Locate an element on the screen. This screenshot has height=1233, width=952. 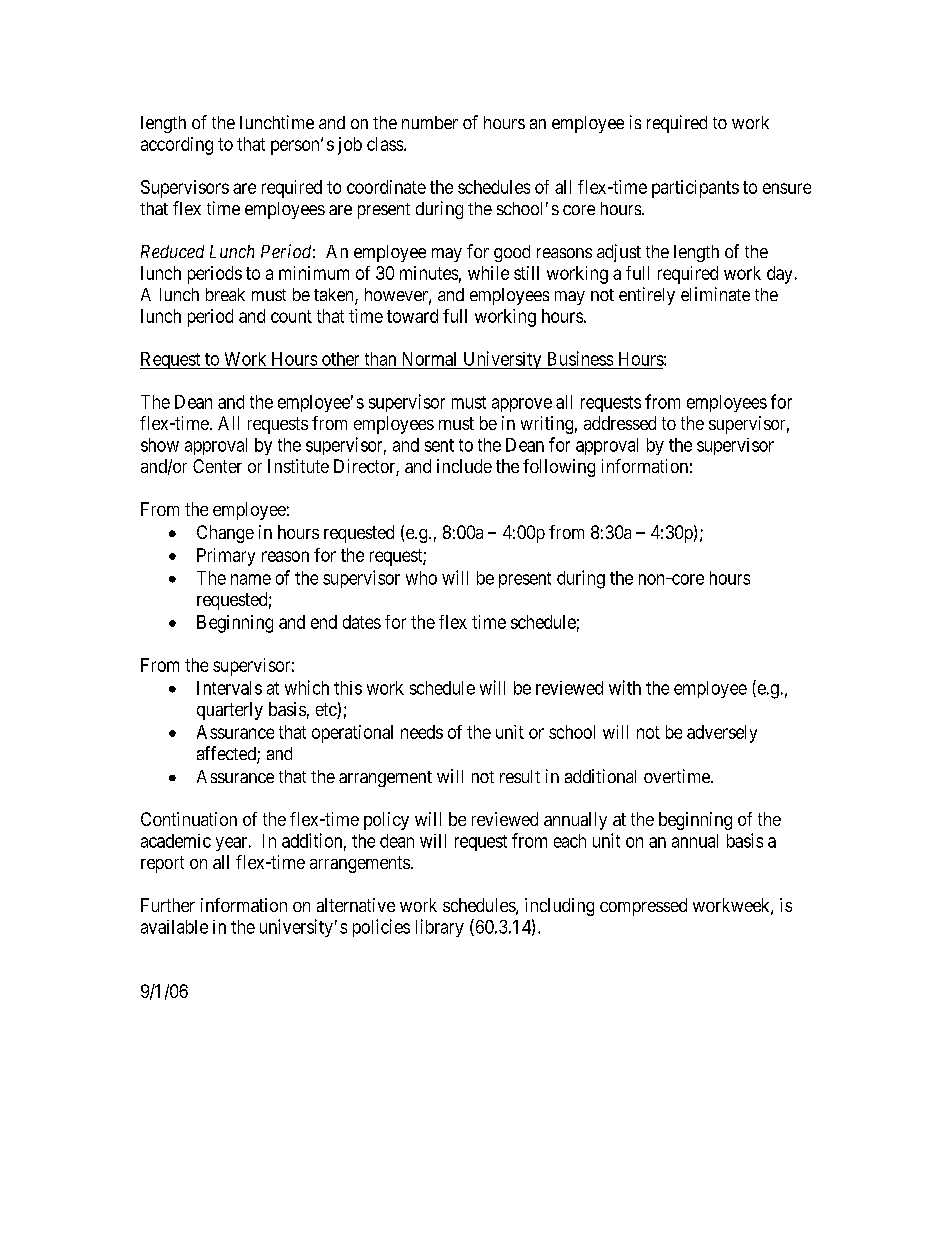
Further is located at coordinates (168, 905).
